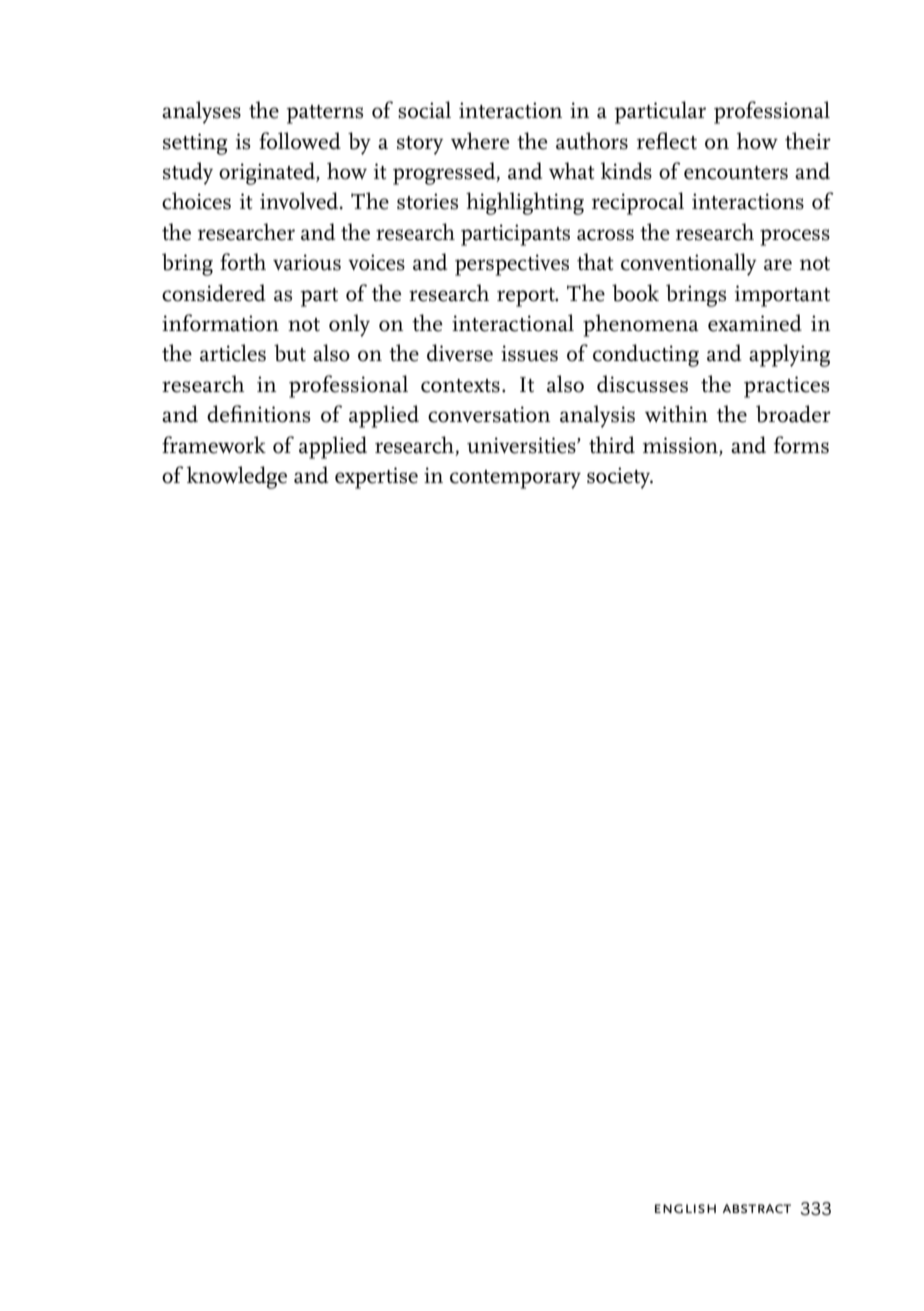 The height and width of the screenshot is (1311, 924). What do you see at coordinates (757, 1208) in the screenshot?
I see `abstract` at bounding box center [757, 1208].
